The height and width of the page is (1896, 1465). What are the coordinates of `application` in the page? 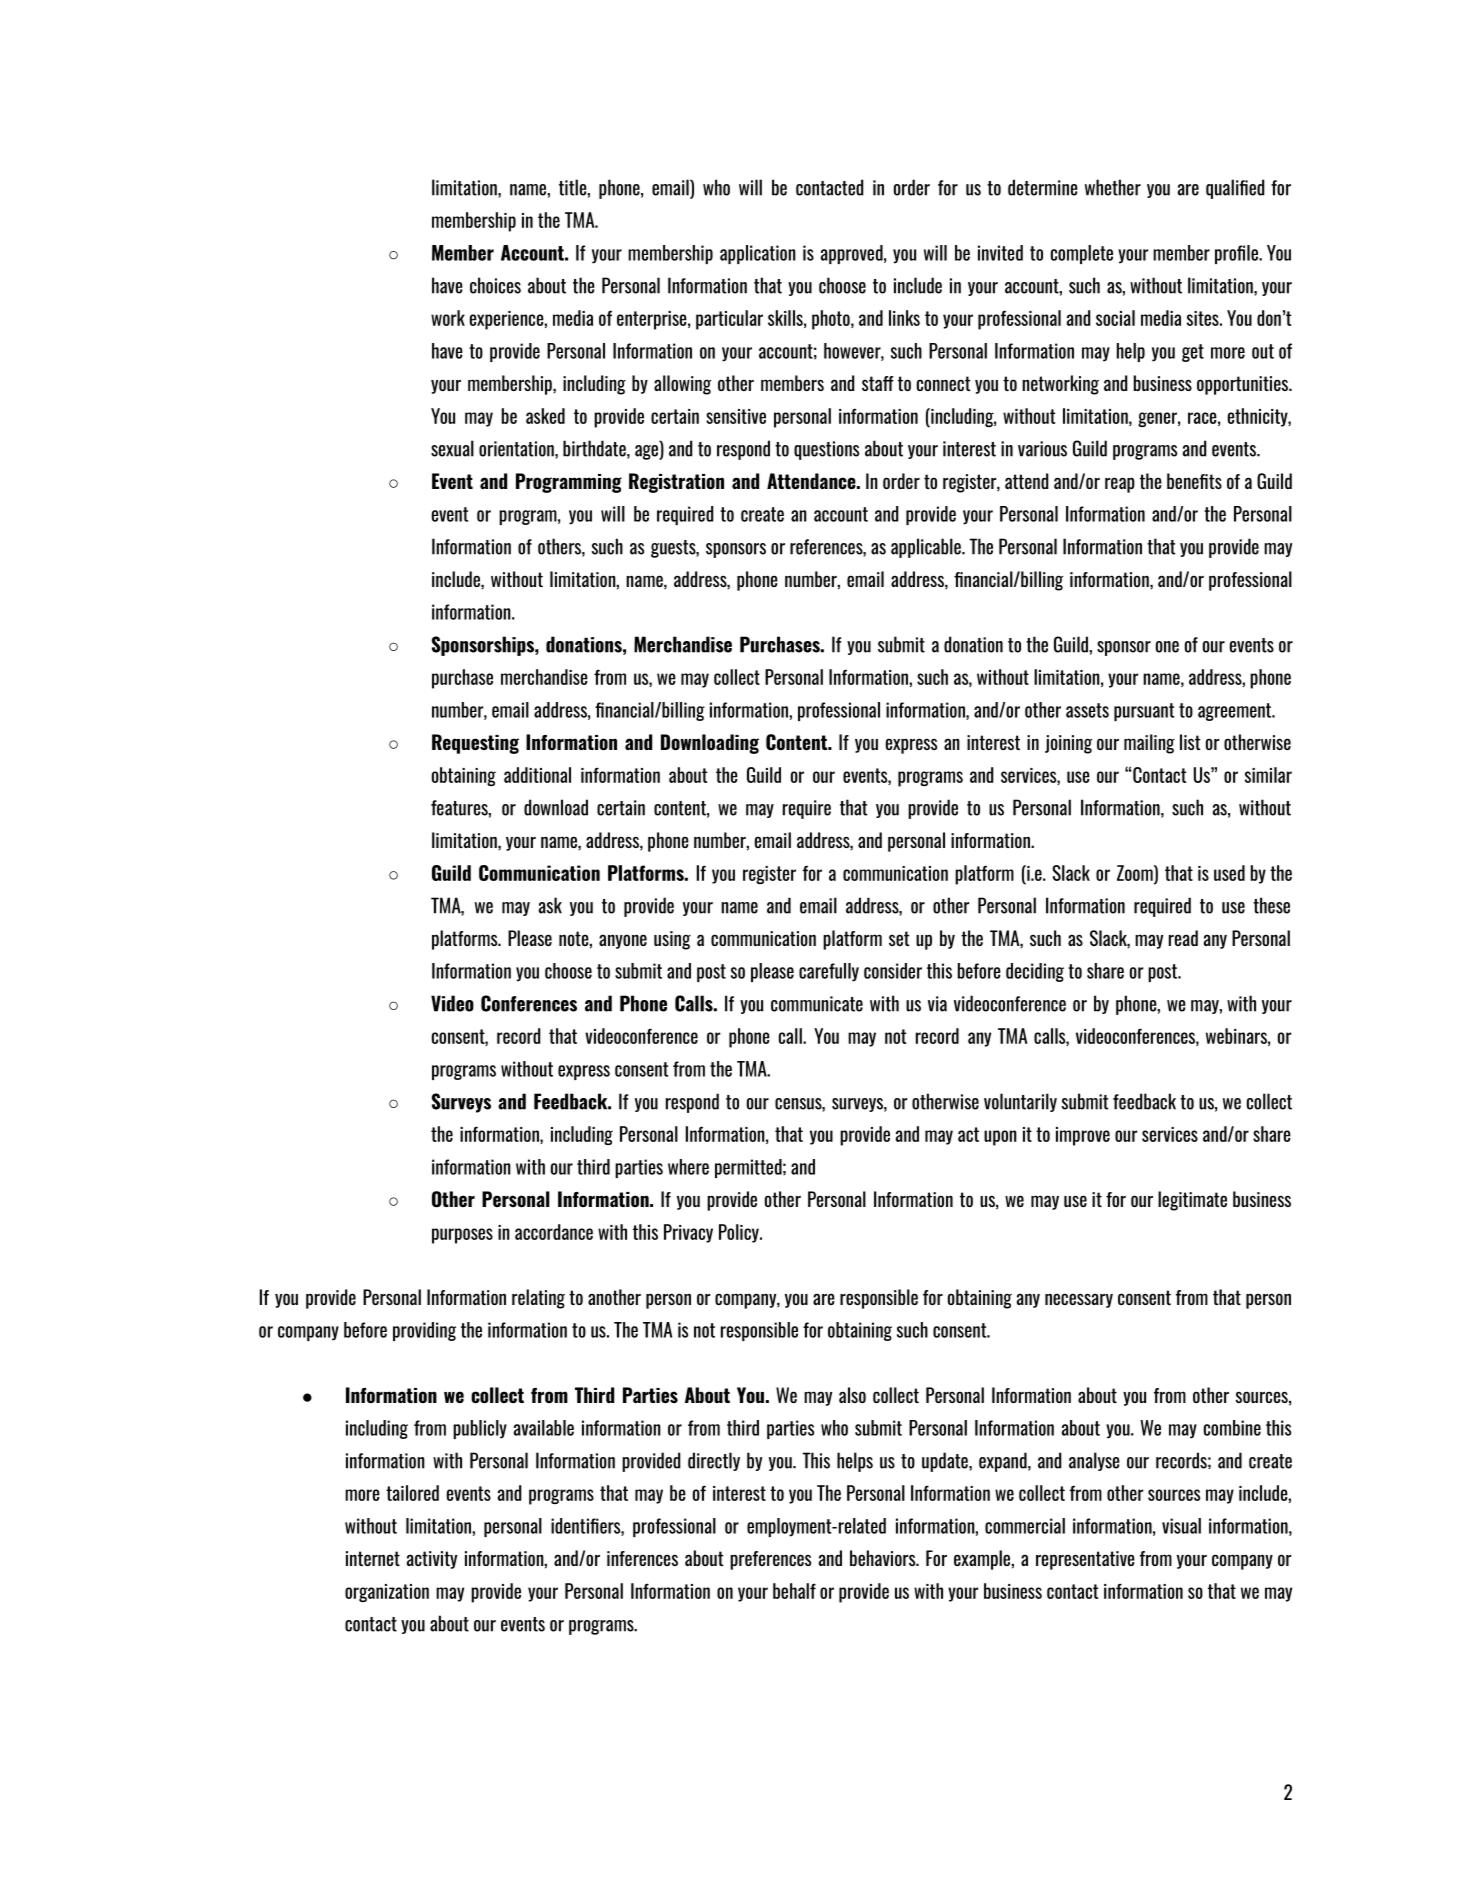 It's located at (758, 254).
